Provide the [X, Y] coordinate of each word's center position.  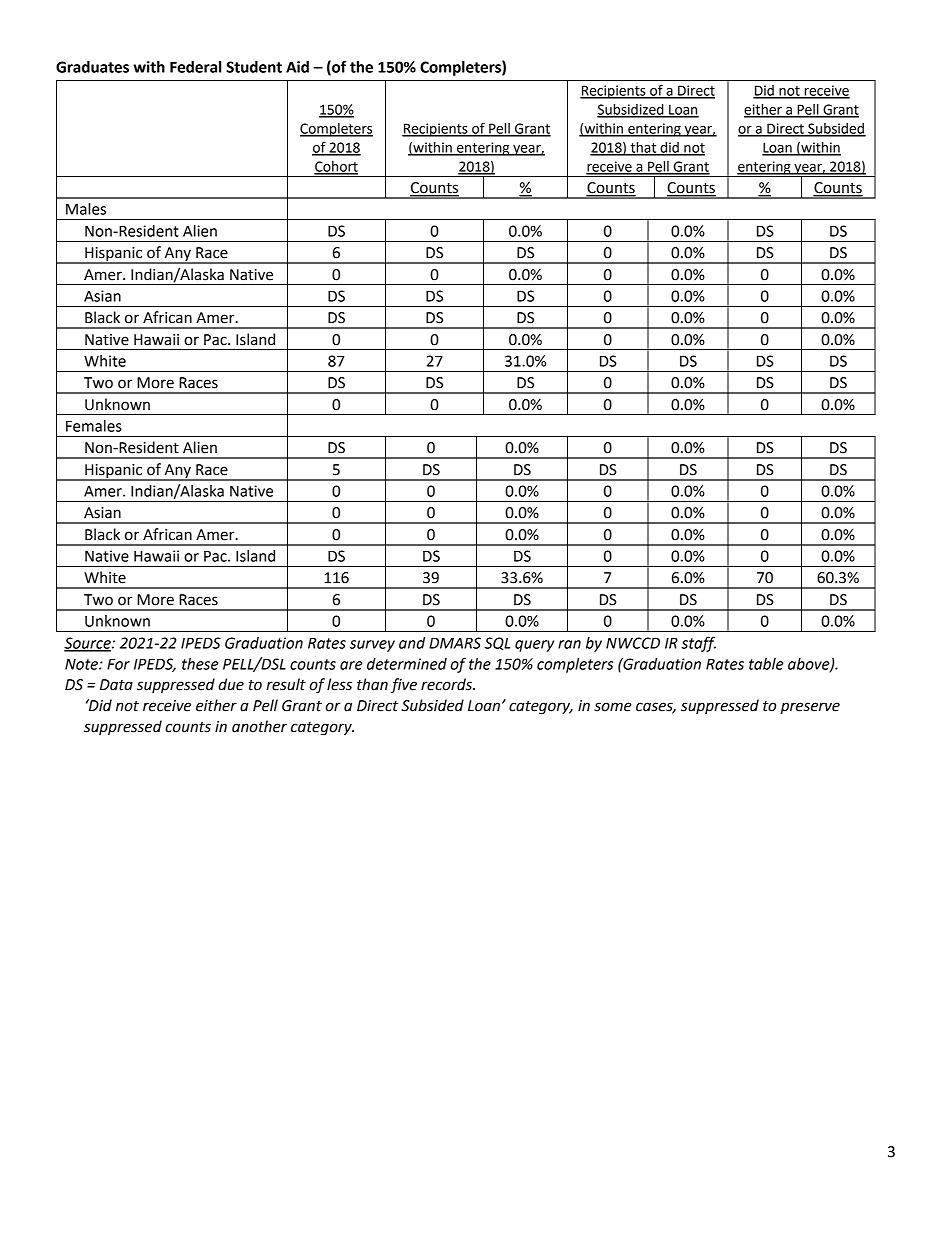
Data [116, 685]
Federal [195, 67]
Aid [297, 67]
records [447, 684]
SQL [497, 643]
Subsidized [631, 110]
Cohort [336, 167]
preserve [810, 708]
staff [698, 644]
